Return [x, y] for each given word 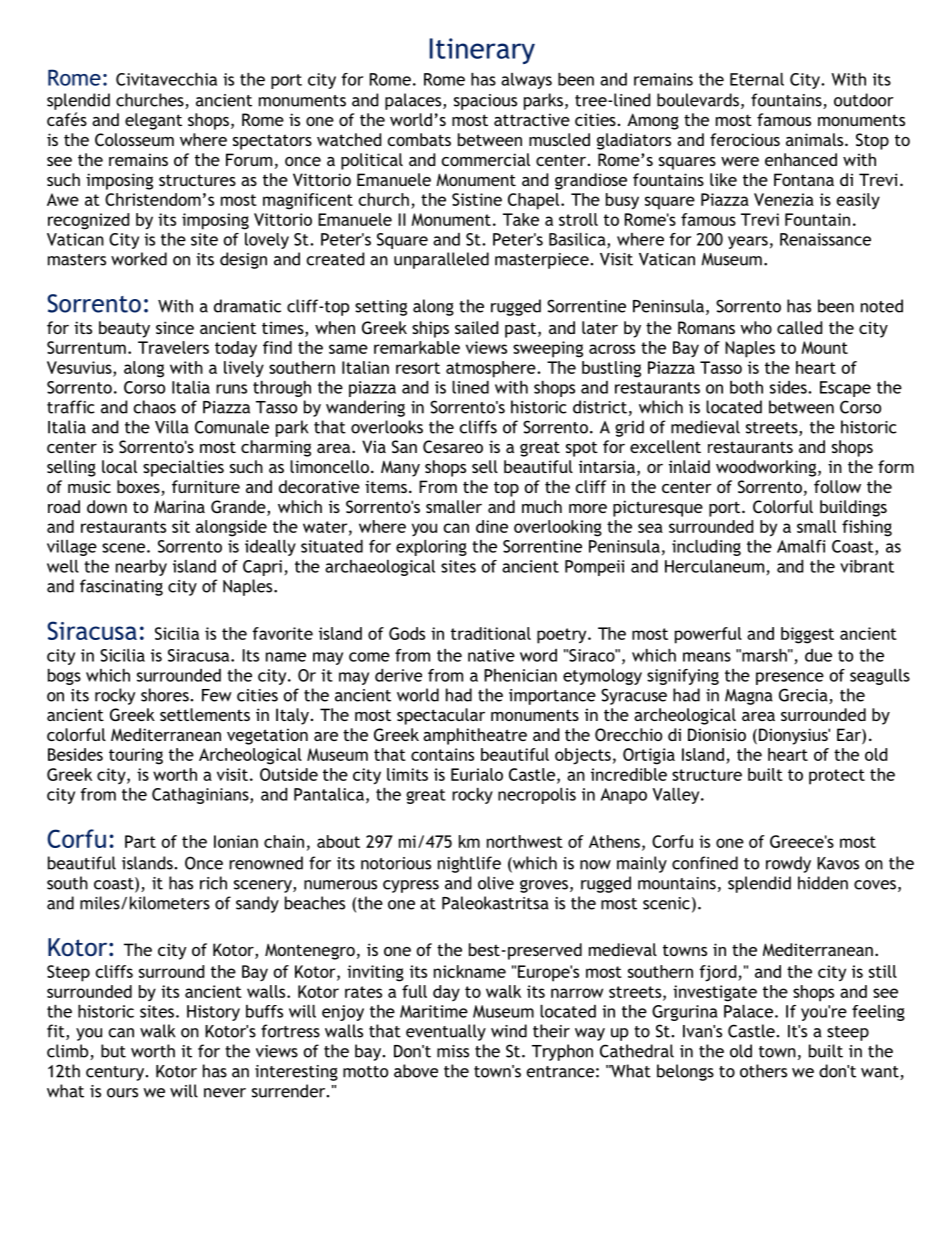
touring [136, 756]
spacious [485, 102]
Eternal [757, 79]
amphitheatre [475, 736]
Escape [845, 389]
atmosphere [492, 369]
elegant [153, 121]
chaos [155, 407]
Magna [749, 697]
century [116, 1073]
